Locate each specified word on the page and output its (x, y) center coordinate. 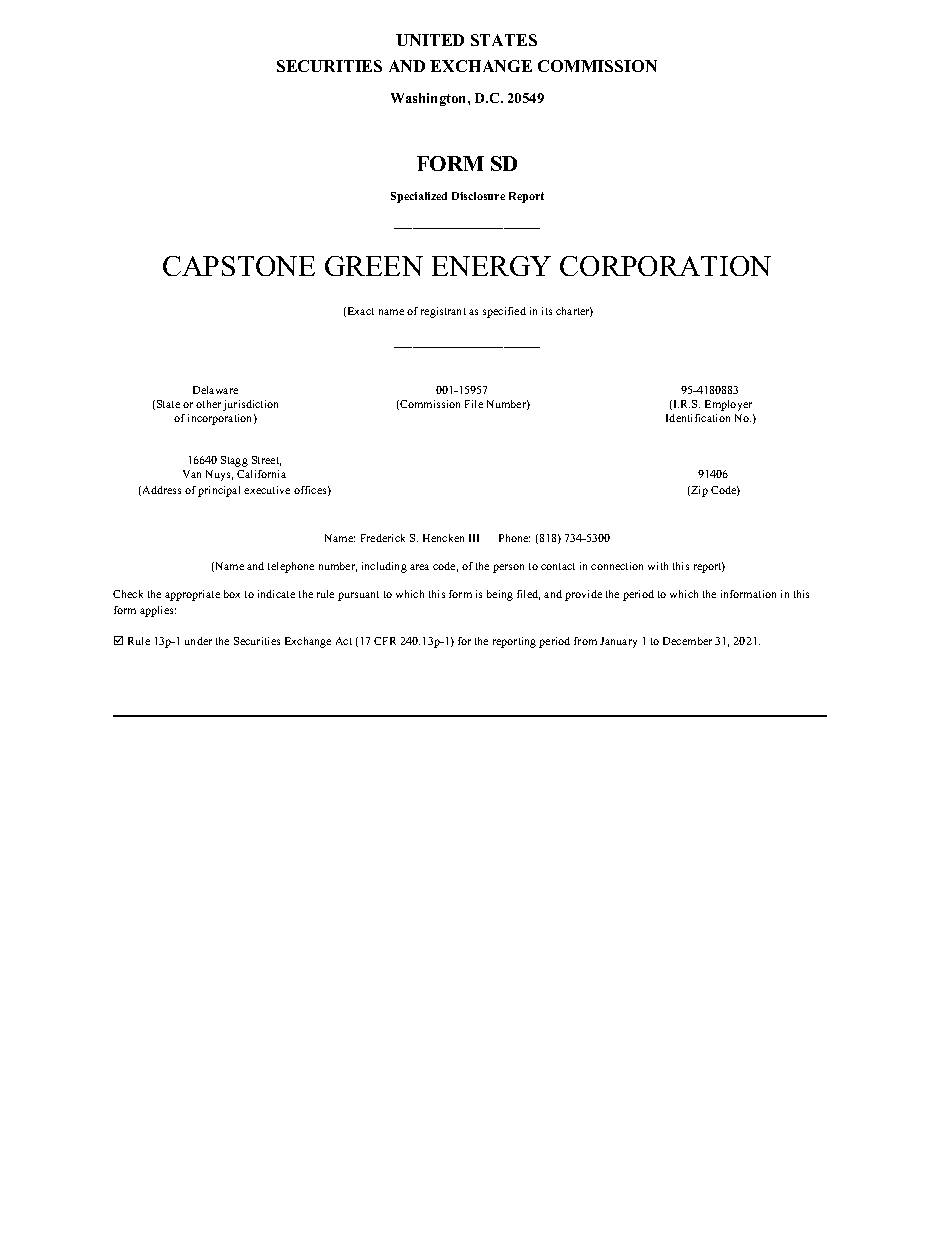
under (198, 641)
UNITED (430, 40)
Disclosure (478, 196)
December (687, 641)
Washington (430, 99)
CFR (385, 641)
